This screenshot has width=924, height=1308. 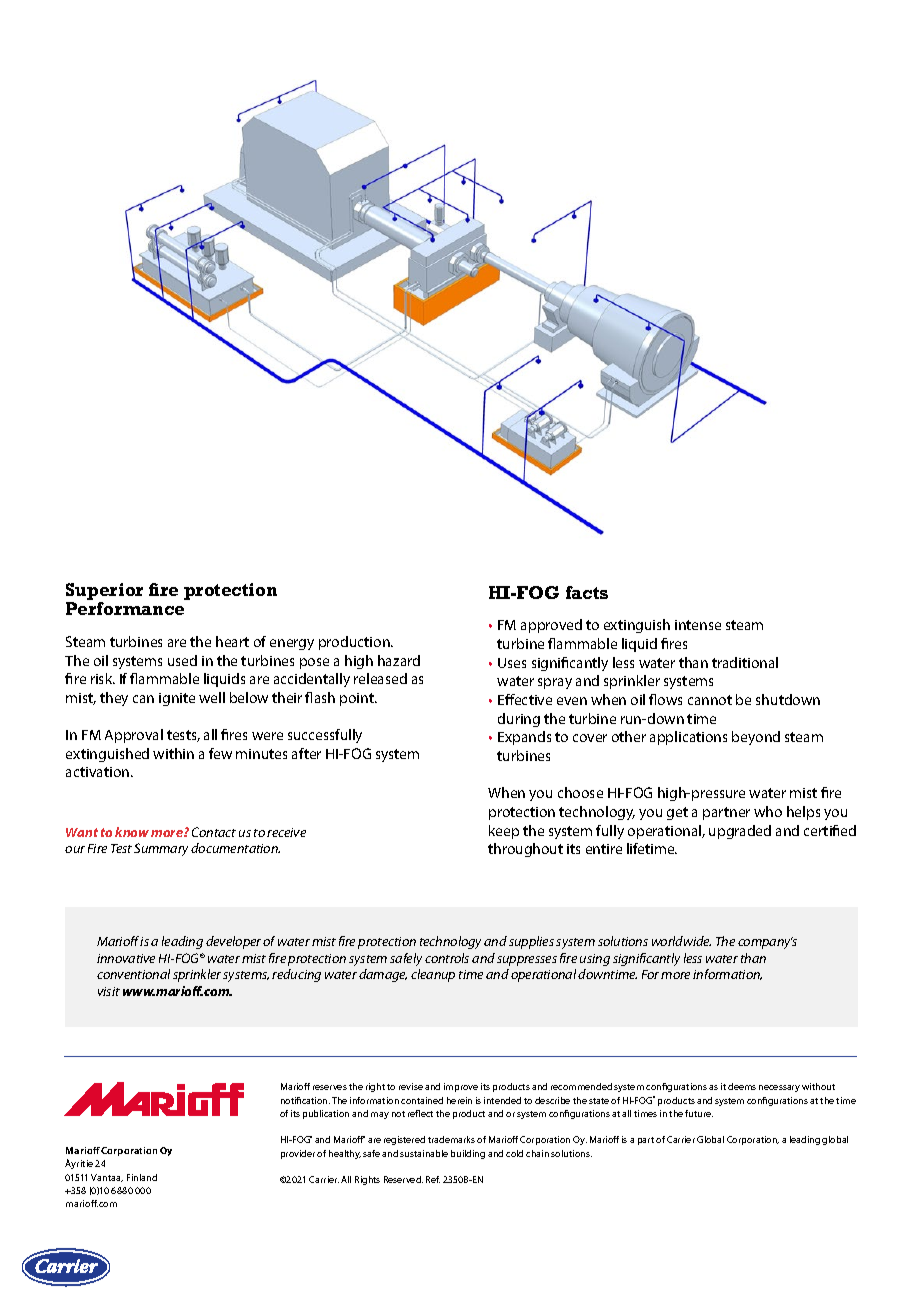 What do you see at coordinates (142, 1177) in the screenshot?
I see `Finland` at bounding box center [142, 1177].
